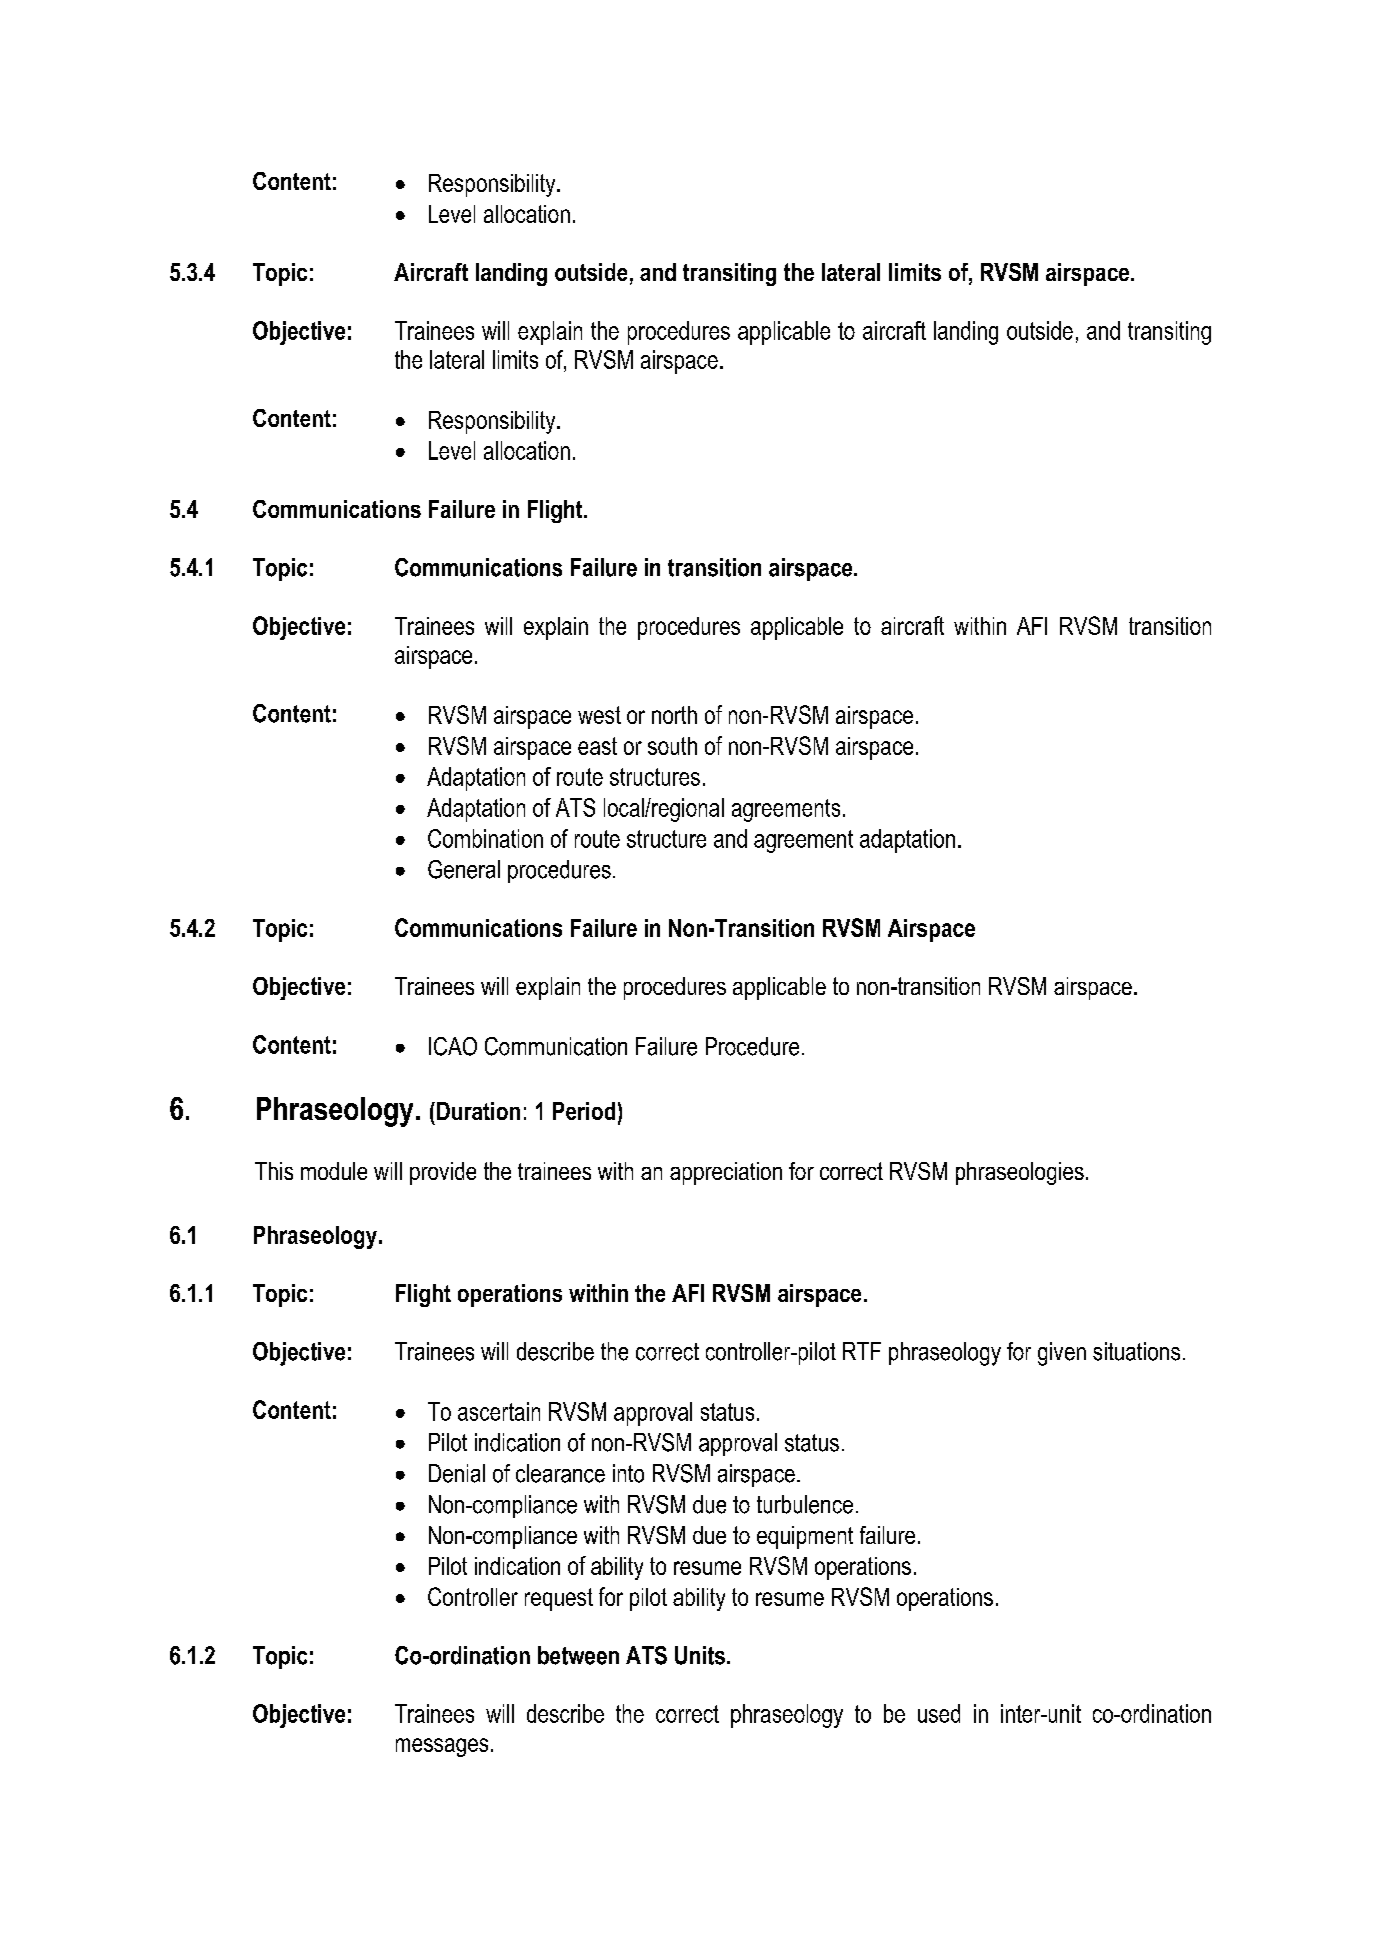 This screenshot has width=1375, height=1946. What do you see at coordinates (672, 746) in the screenshot?
I see `south` at bounding box center [672, 746].
